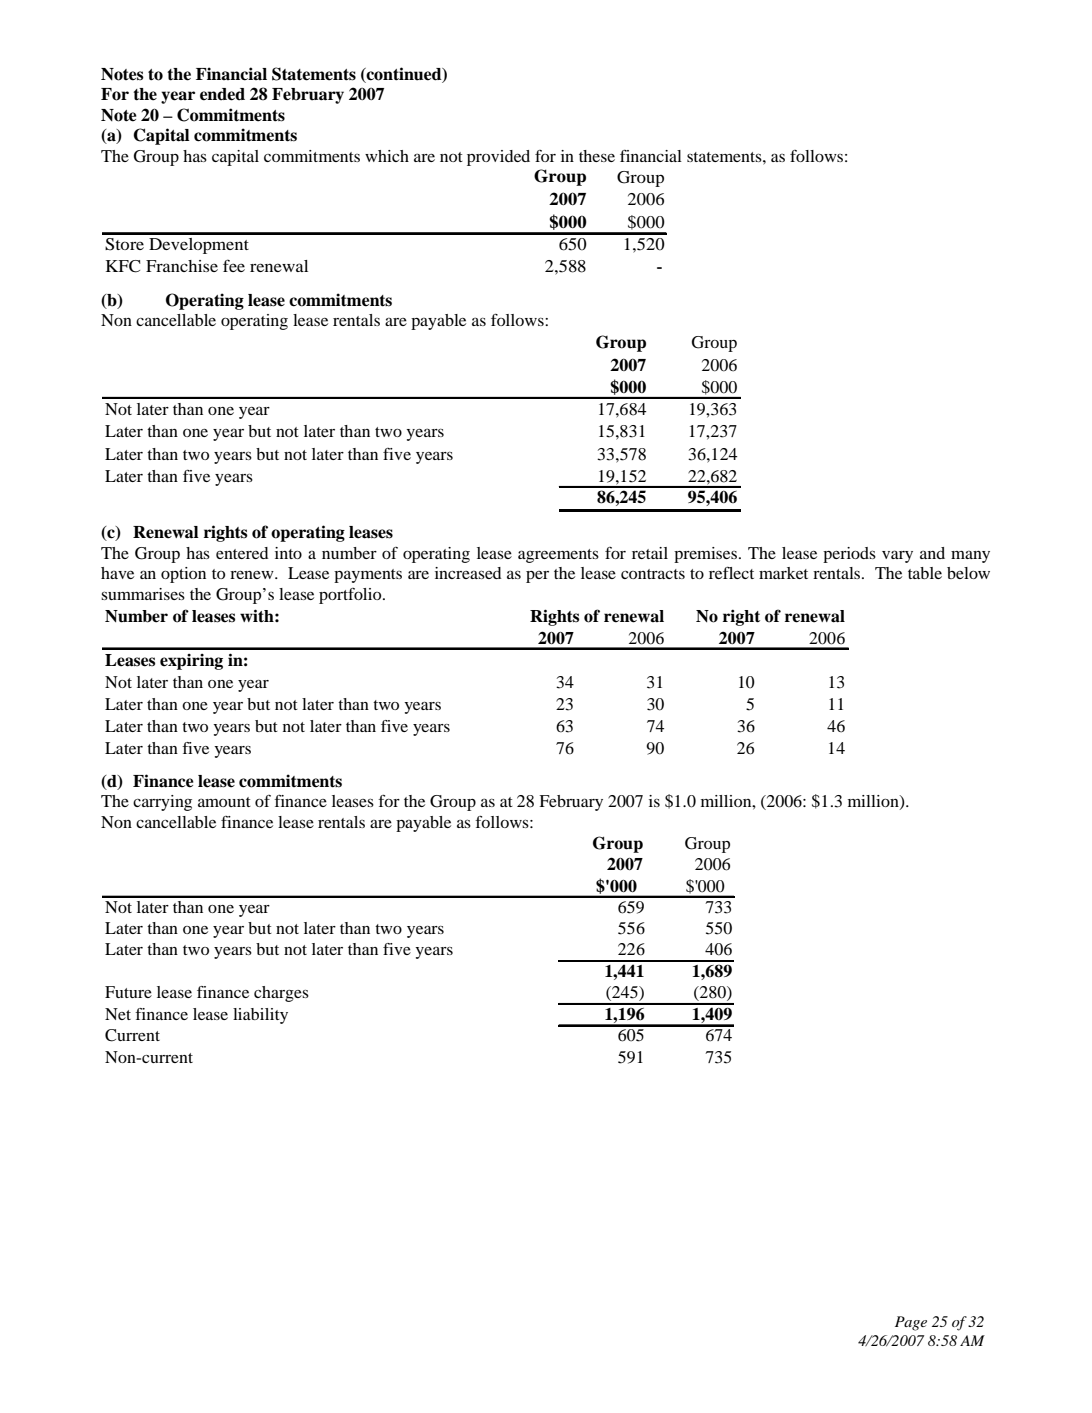 The image size is (1092, 1413). I want to click on increased, so click(468, 573).
